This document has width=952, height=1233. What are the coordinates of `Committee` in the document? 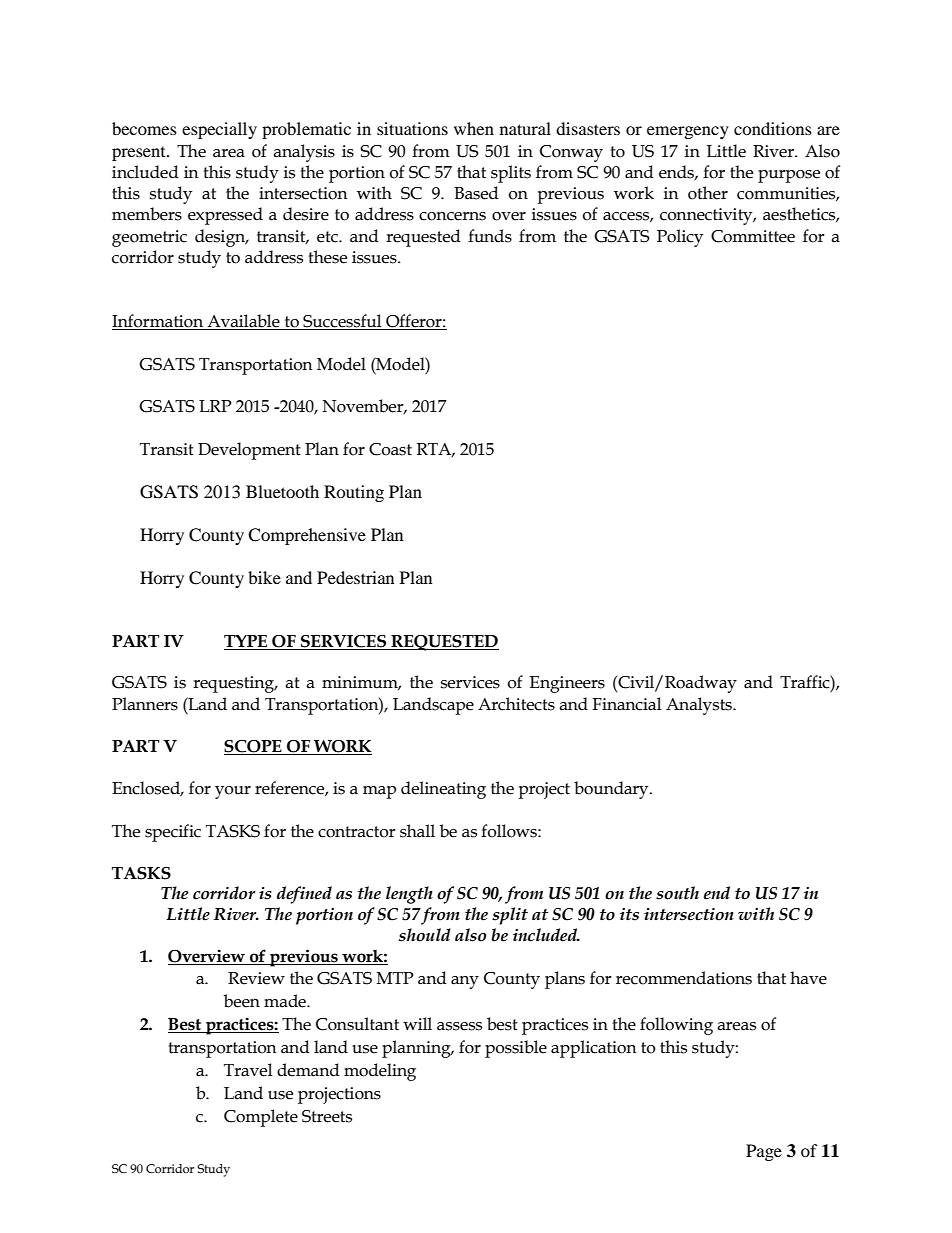 It's located at (753, 236).
